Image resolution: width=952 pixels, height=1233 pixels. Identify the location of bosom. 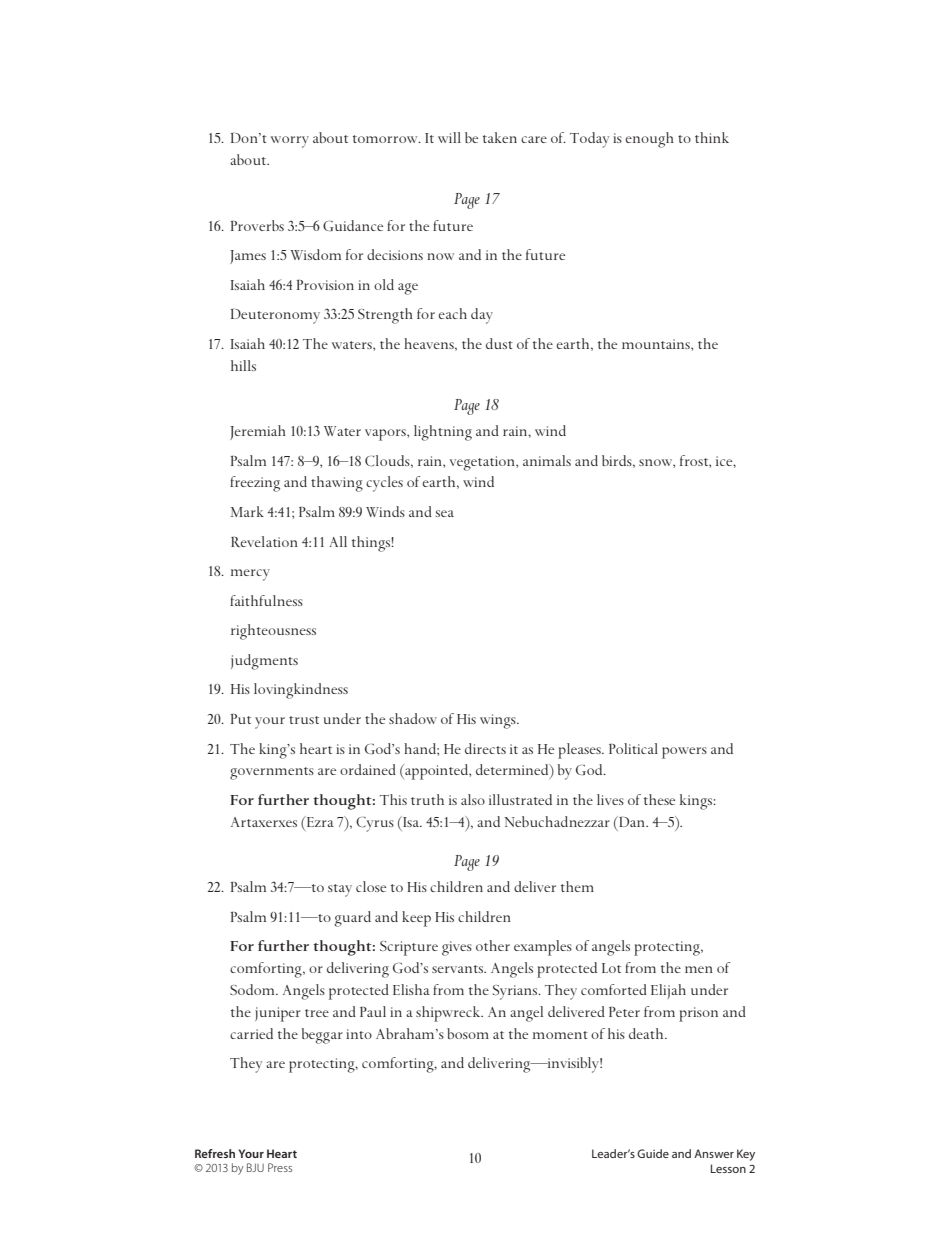
(468, 1033).
